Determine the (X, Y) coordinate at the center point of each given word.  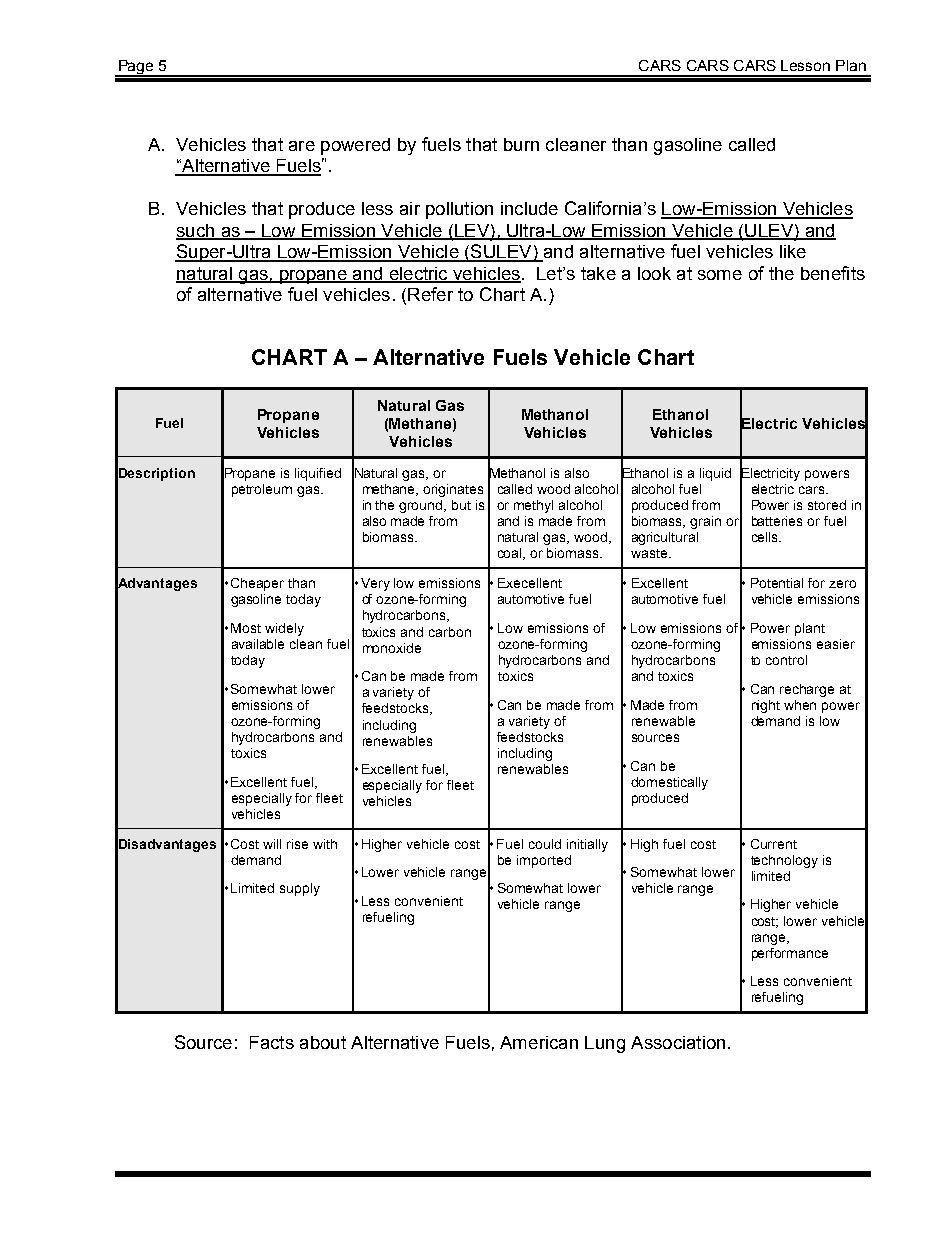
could (545, 844)
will (272, 844)
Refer (430, 294)
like (793, 251)
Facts (272, 1042)
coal (511, 554)
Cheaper (257, 584)
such (196, 231)
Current (774, 844)
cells (766, 537)
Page (136, 68)
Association (678, 1042)
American (539, 1042)
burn (521, 144)
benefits (833, 273)
